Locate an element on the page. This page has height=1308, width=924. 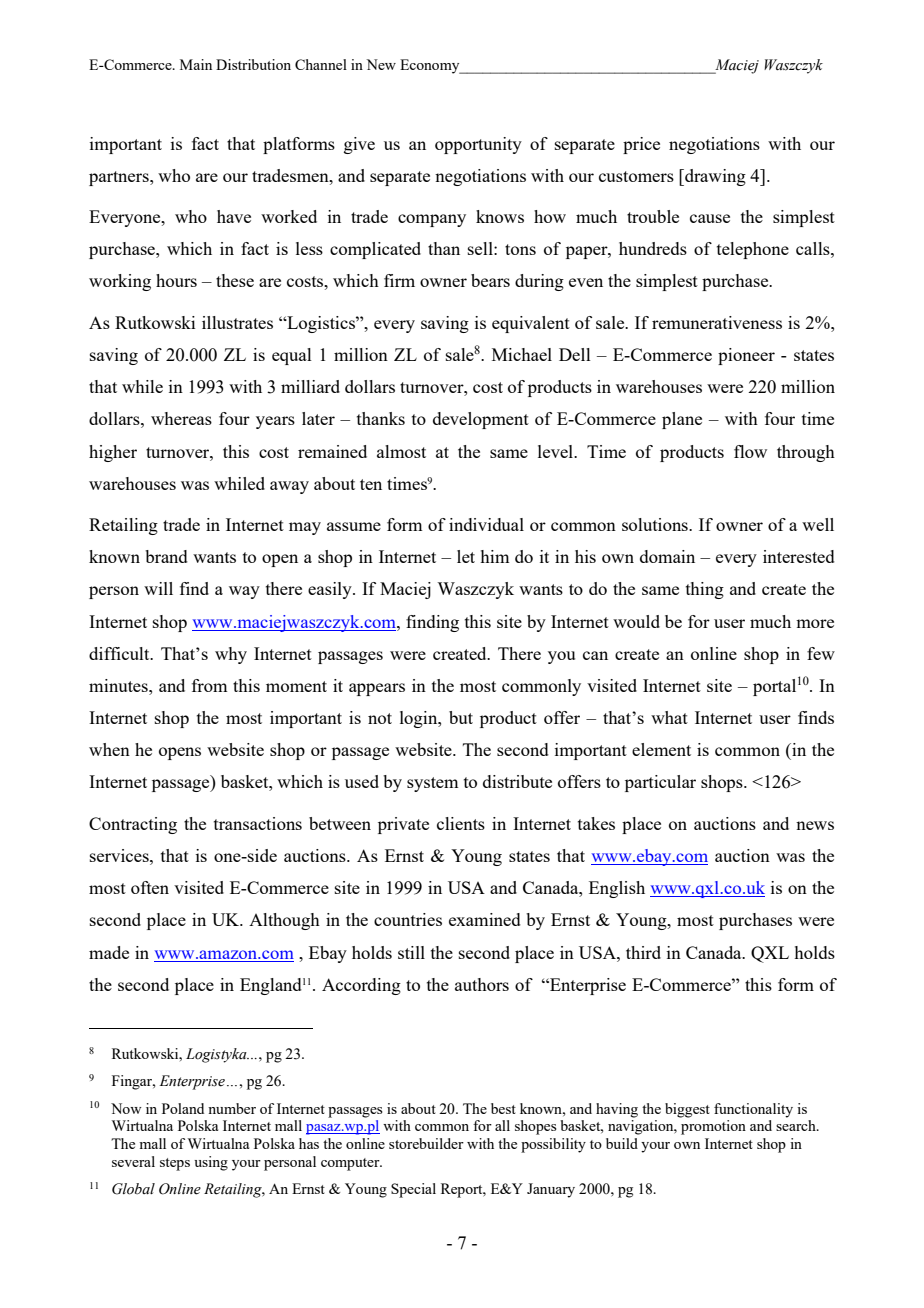
drawing is located at coordinates (714, 177).
